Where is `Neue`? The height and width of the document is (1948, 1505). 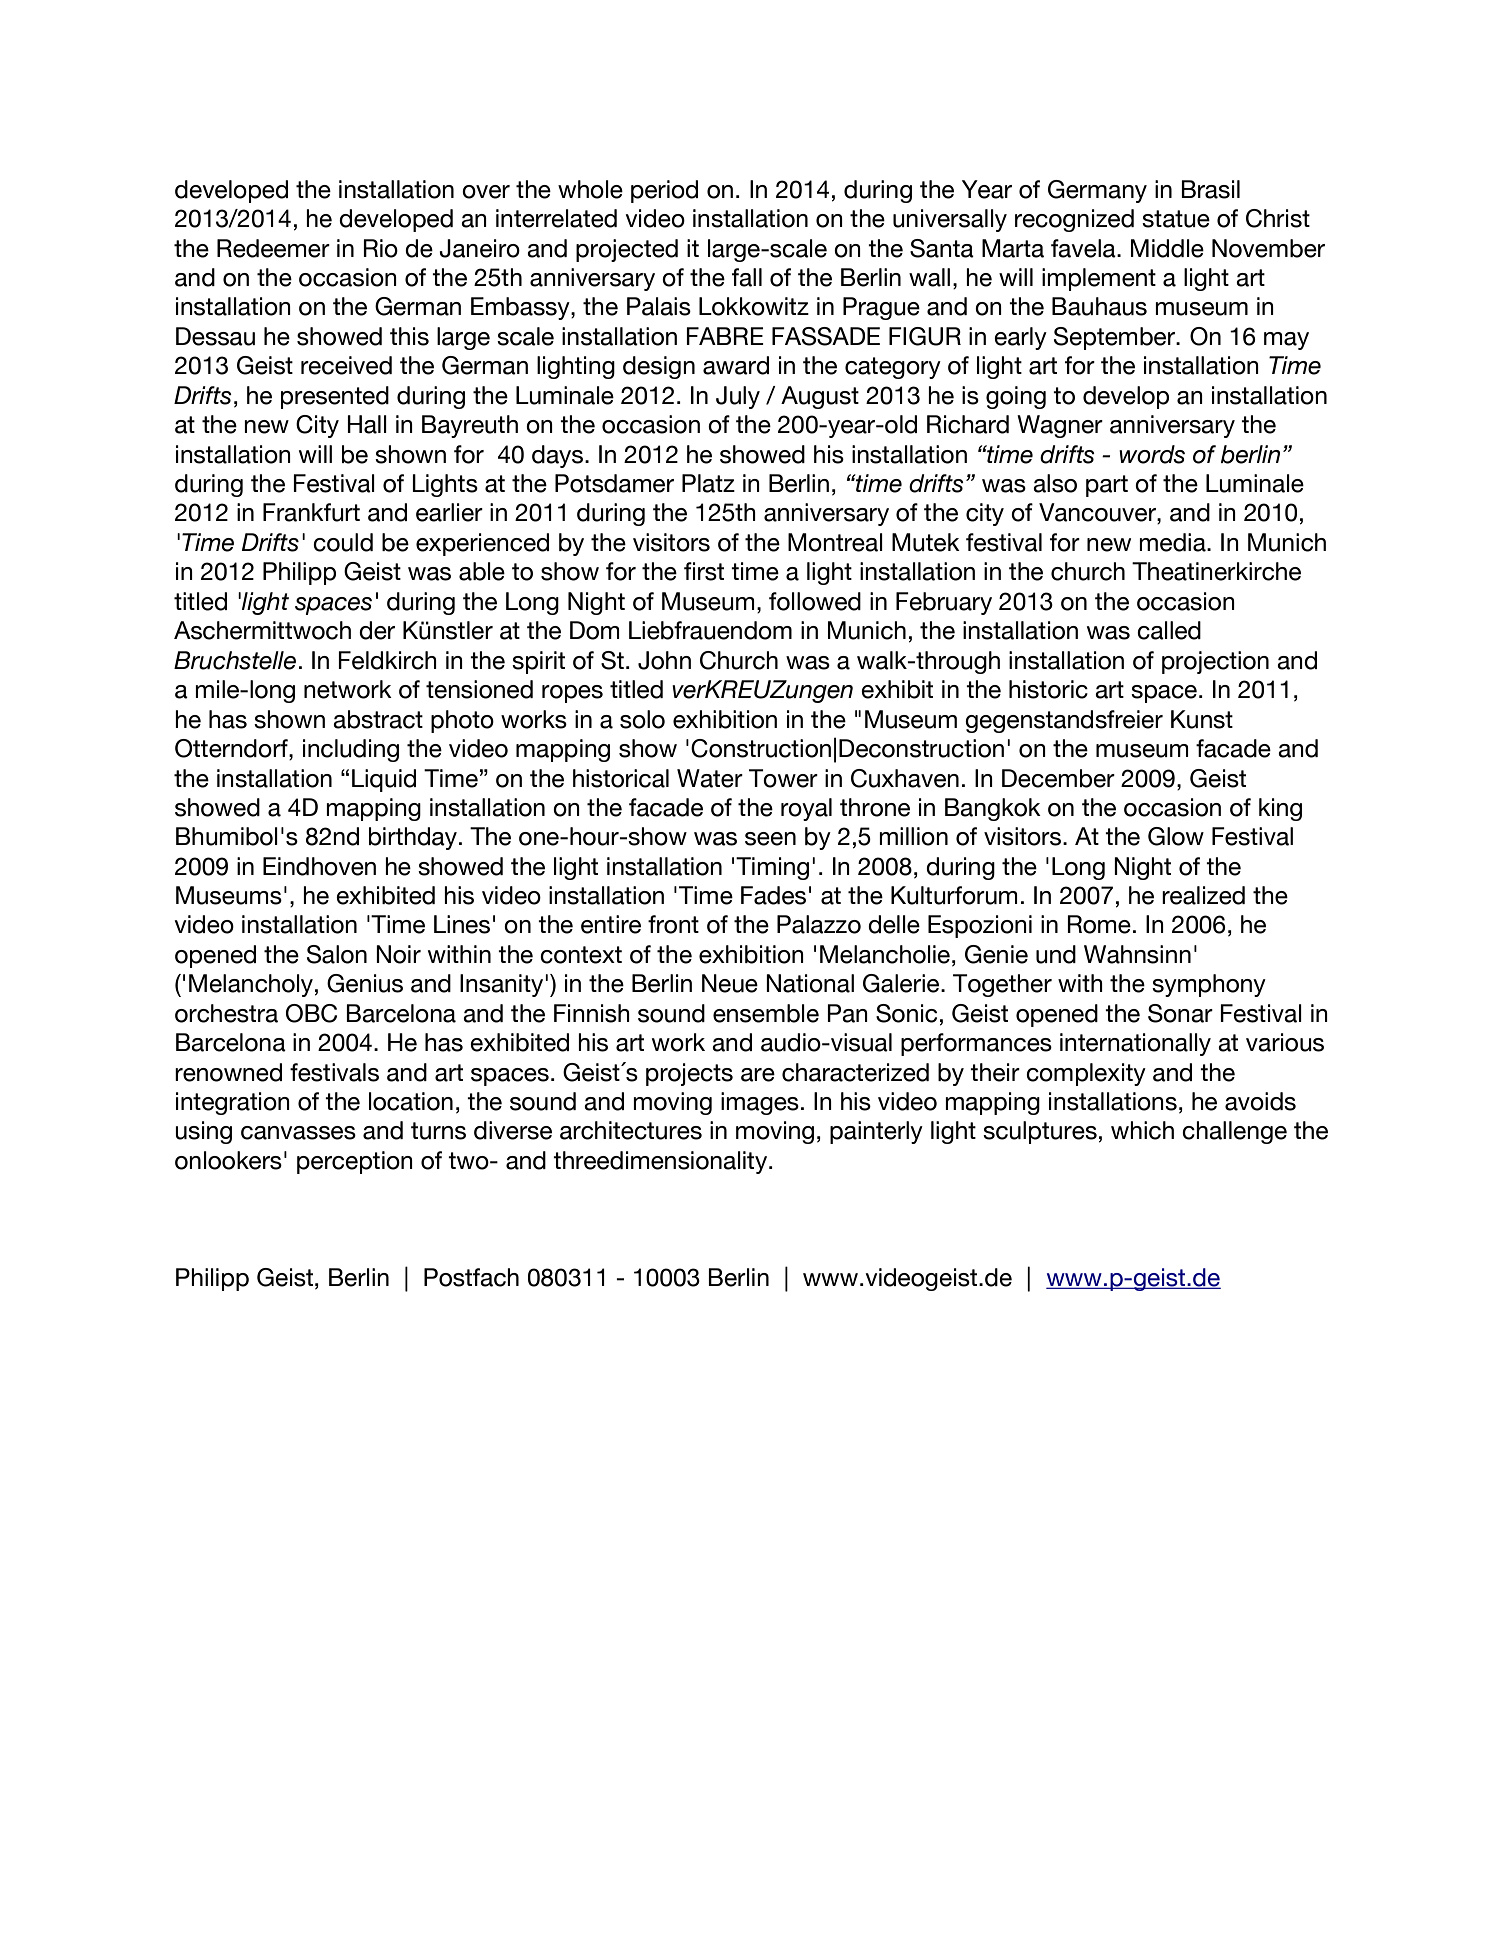 Neue is located at coordinates (730, 983).
